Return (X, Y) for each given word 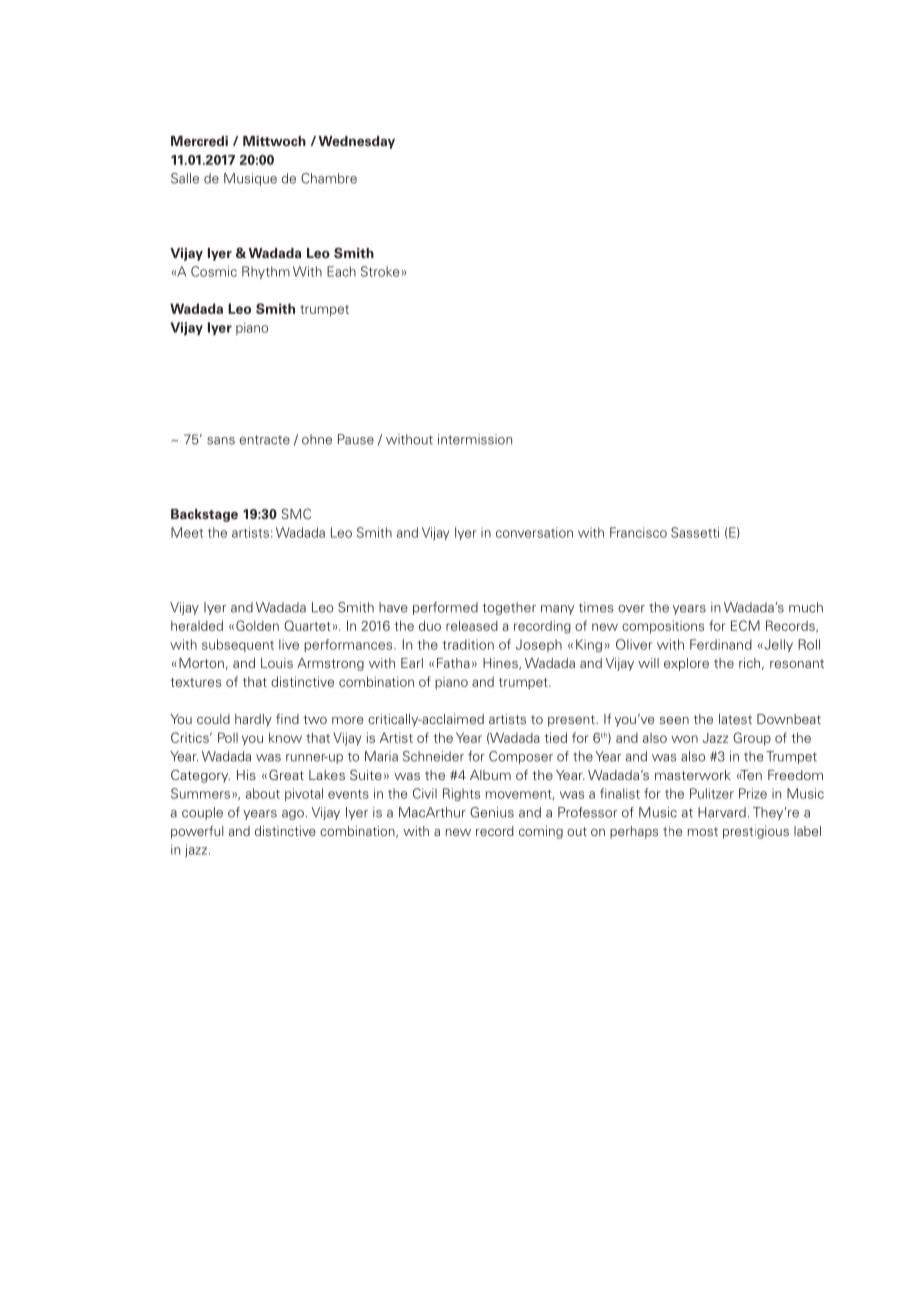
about (263, 793)
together (509, 608)
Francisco (638, 532)
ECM (745, 625)
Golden (257, 625)
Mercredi (199, 141)
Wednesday (357, 142)
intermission (475, 439)
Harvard (722, 812)
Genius (492, 812)
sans (221, 441)
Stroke (380, 271)
